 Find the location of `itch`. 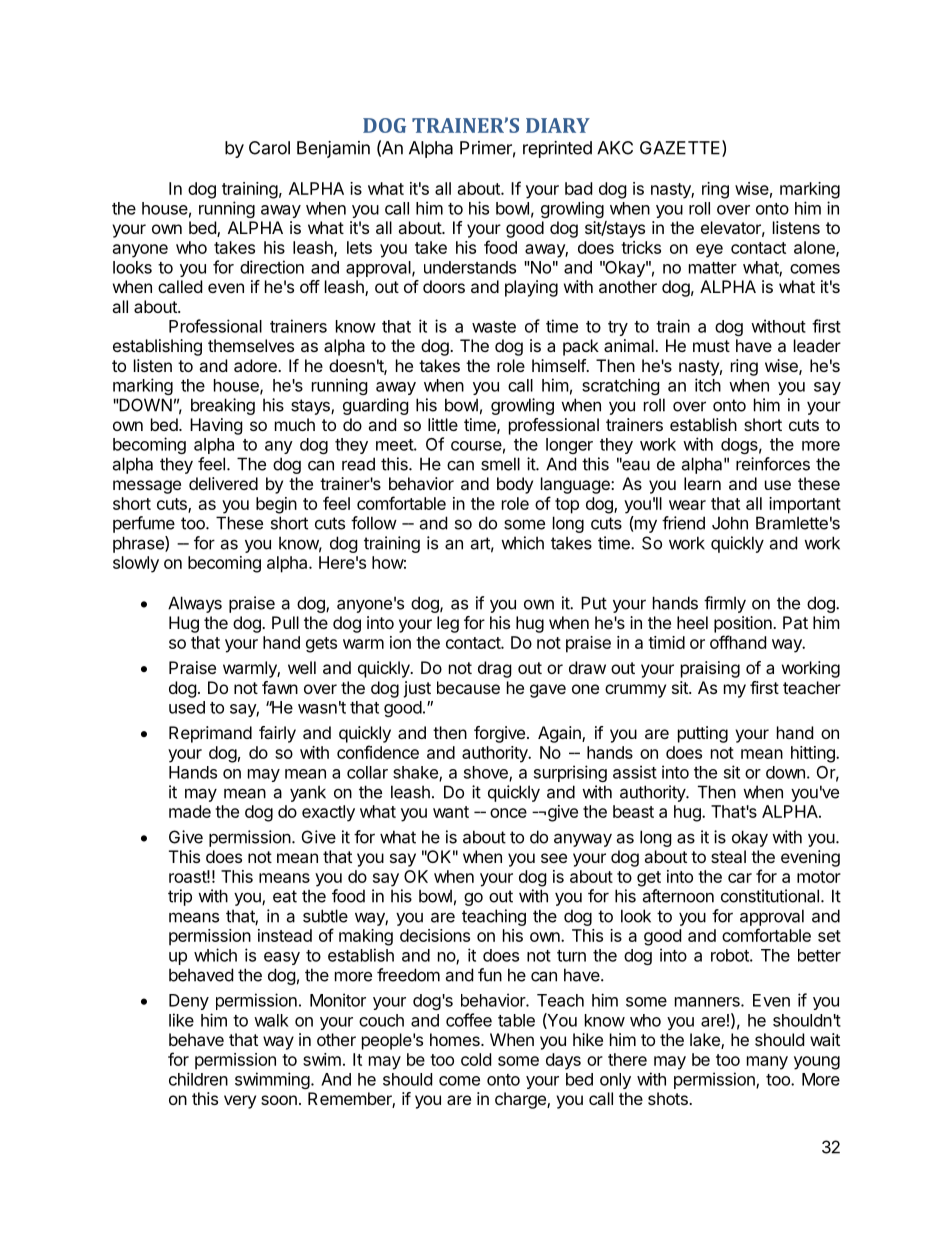

itch is located at coordinates (708, 385).
